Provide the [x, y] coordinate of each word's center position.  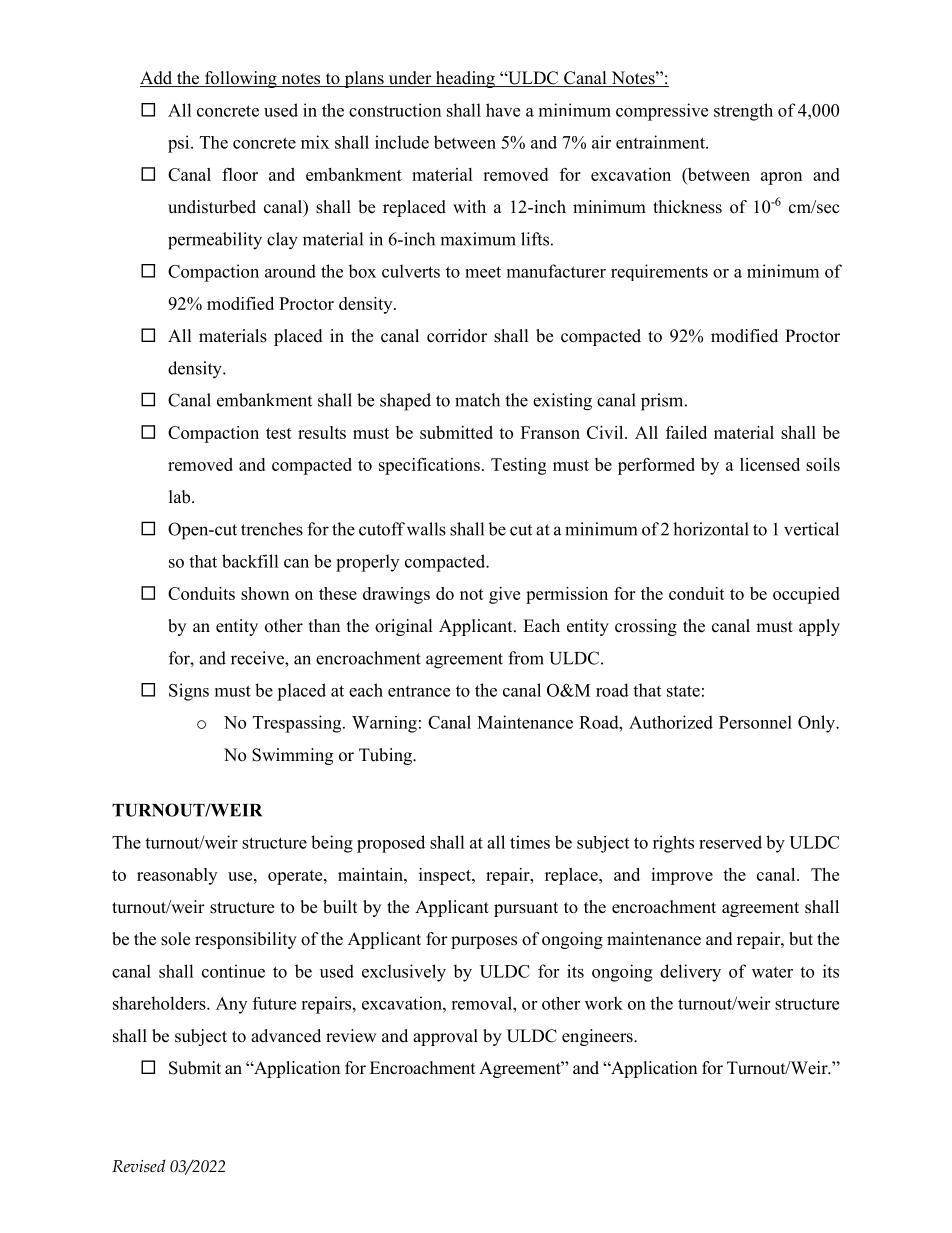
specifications [429, 466]
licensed [770, 464]
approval [445, 1037]
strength [743, 112]
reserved [730, 842]
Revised [138, 1166]
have [503, 110]
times [530, 842]
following [240, 79]
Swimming [292, 756]
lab [181, 497]
